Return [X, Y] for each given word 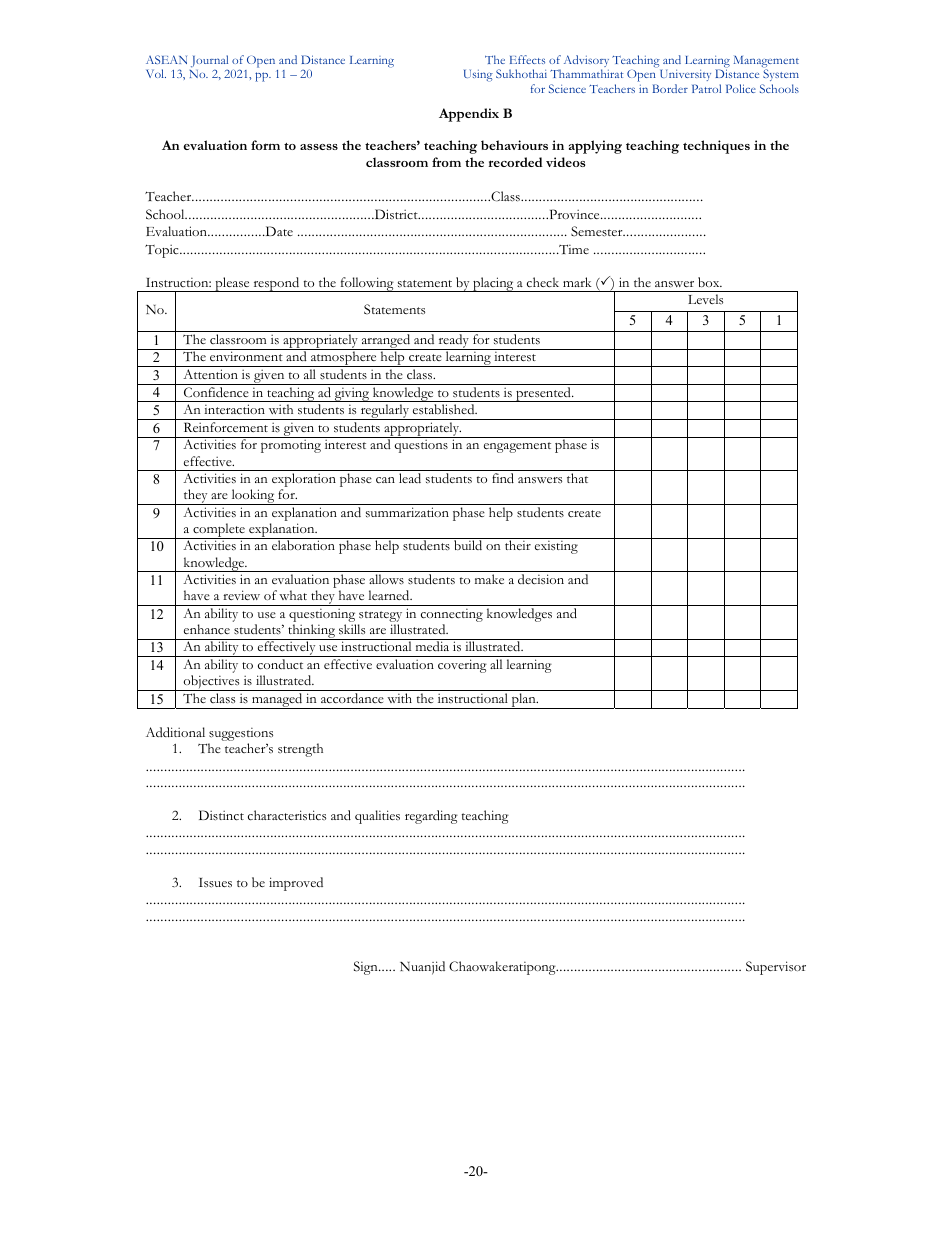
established [445, 409]
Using [478, 76]
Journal [209, 62]
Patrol [706, 88]
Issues [215, 883]
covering [462, 666]
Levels [705, 299]
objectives [212, 683]
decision [541, 579]
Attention [210, 374]
